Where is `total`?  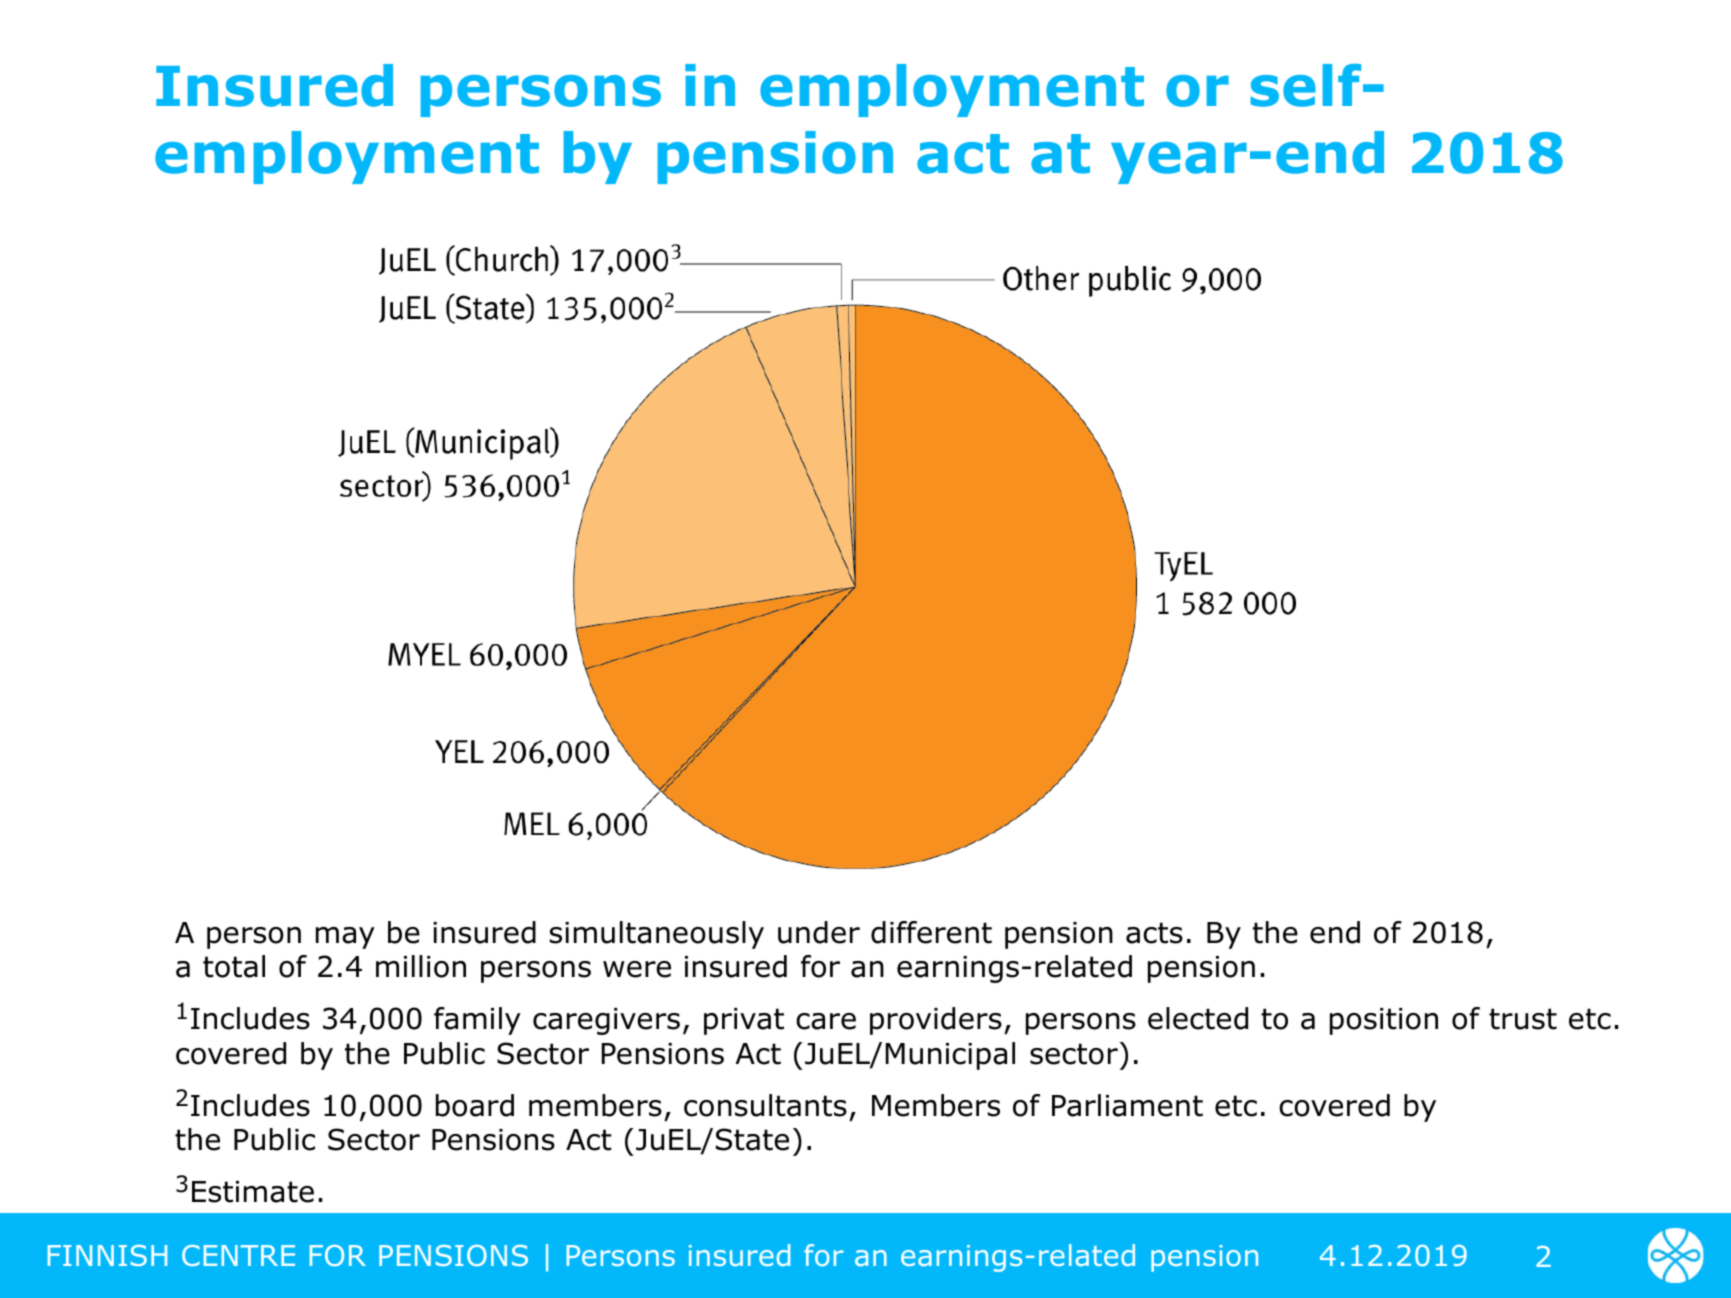
total is located at coordinates (234, 966).
